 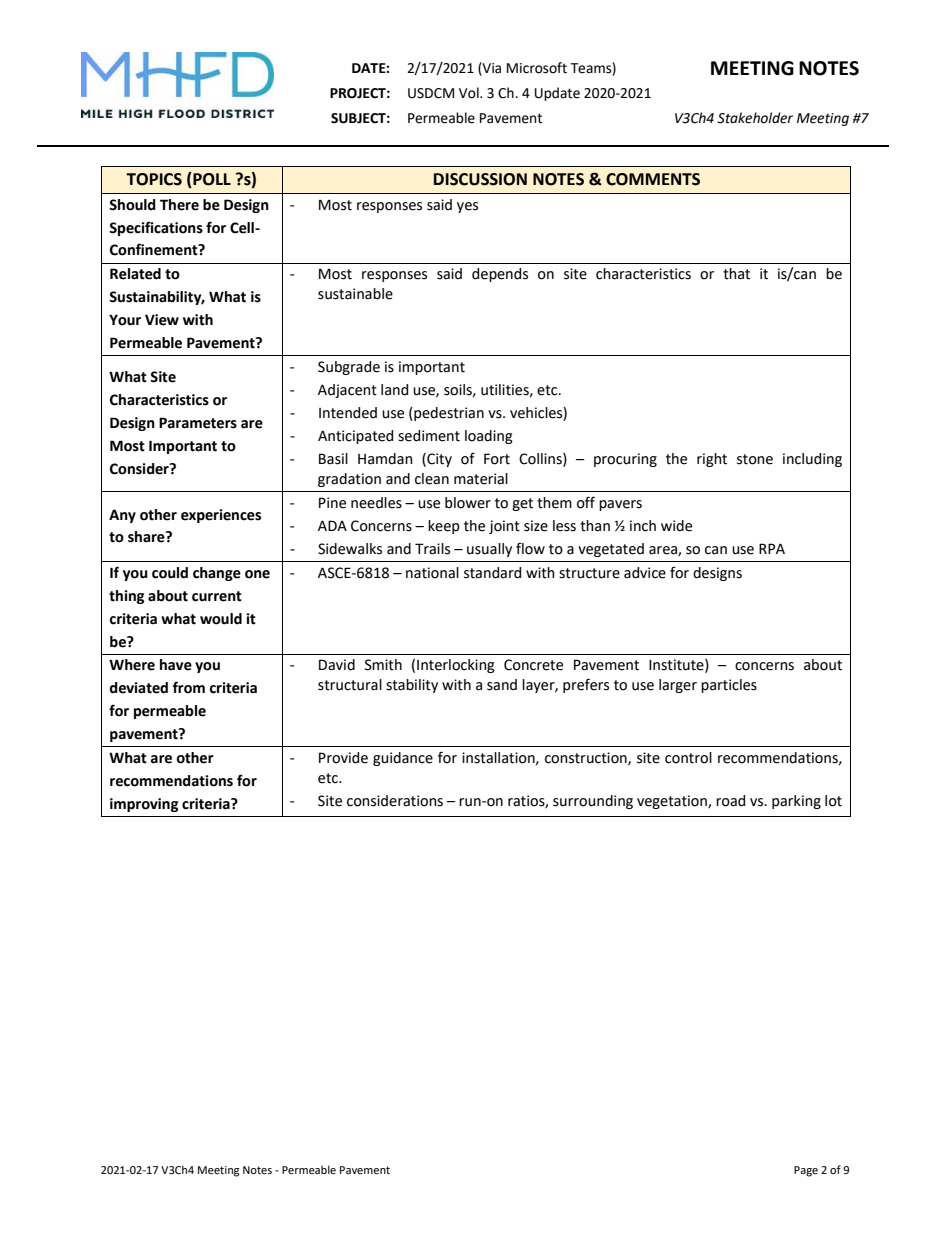 I want to click on Vol, so click(x=470, y=93).
